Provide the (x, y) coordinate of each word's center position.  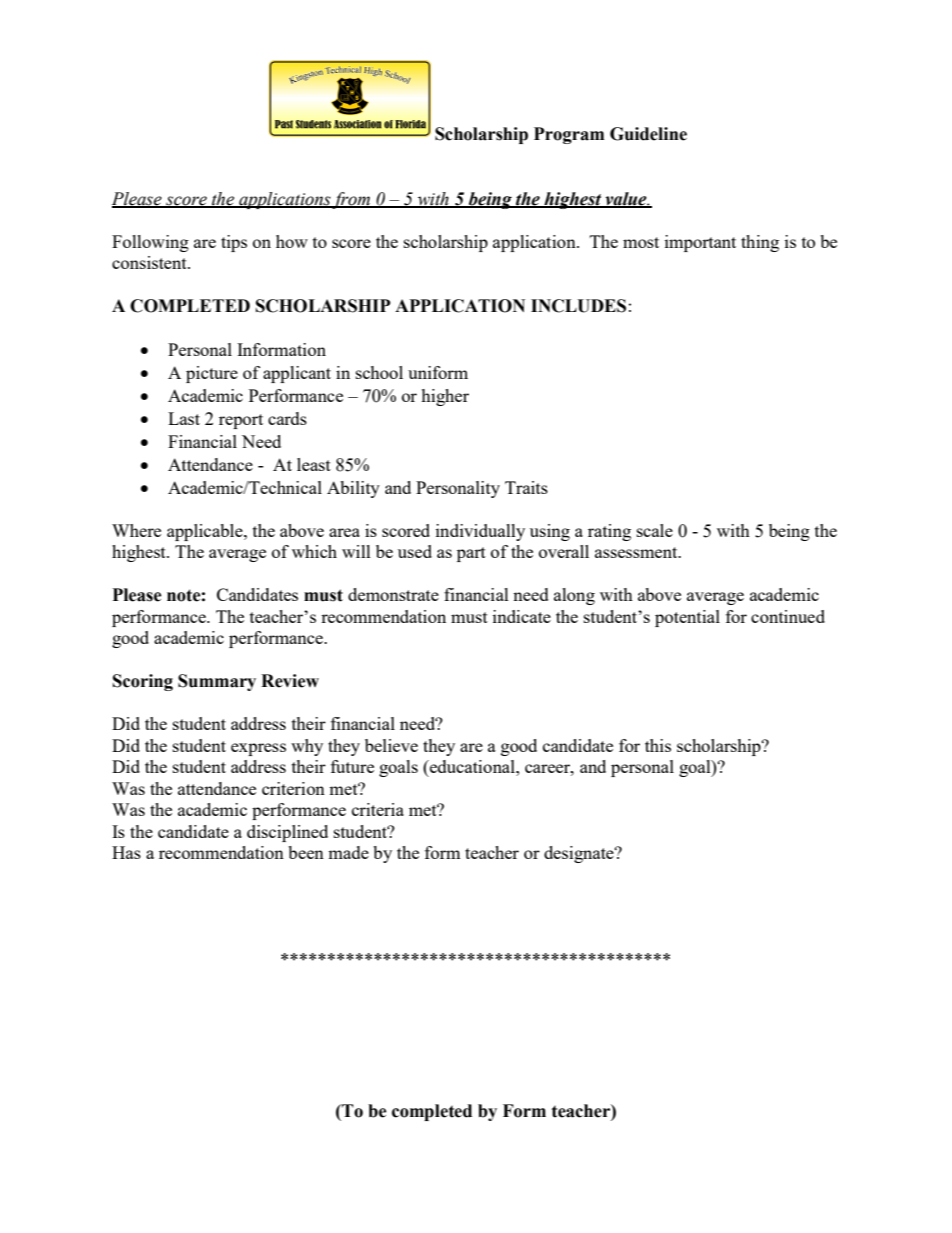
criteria (378, 809)
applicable (206, 532)
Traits (526, 487)
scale (655, 530)
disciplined (287, 833)
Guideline (648, 134)
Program (569, 135)
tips (234, 243)
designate (580, 854)
